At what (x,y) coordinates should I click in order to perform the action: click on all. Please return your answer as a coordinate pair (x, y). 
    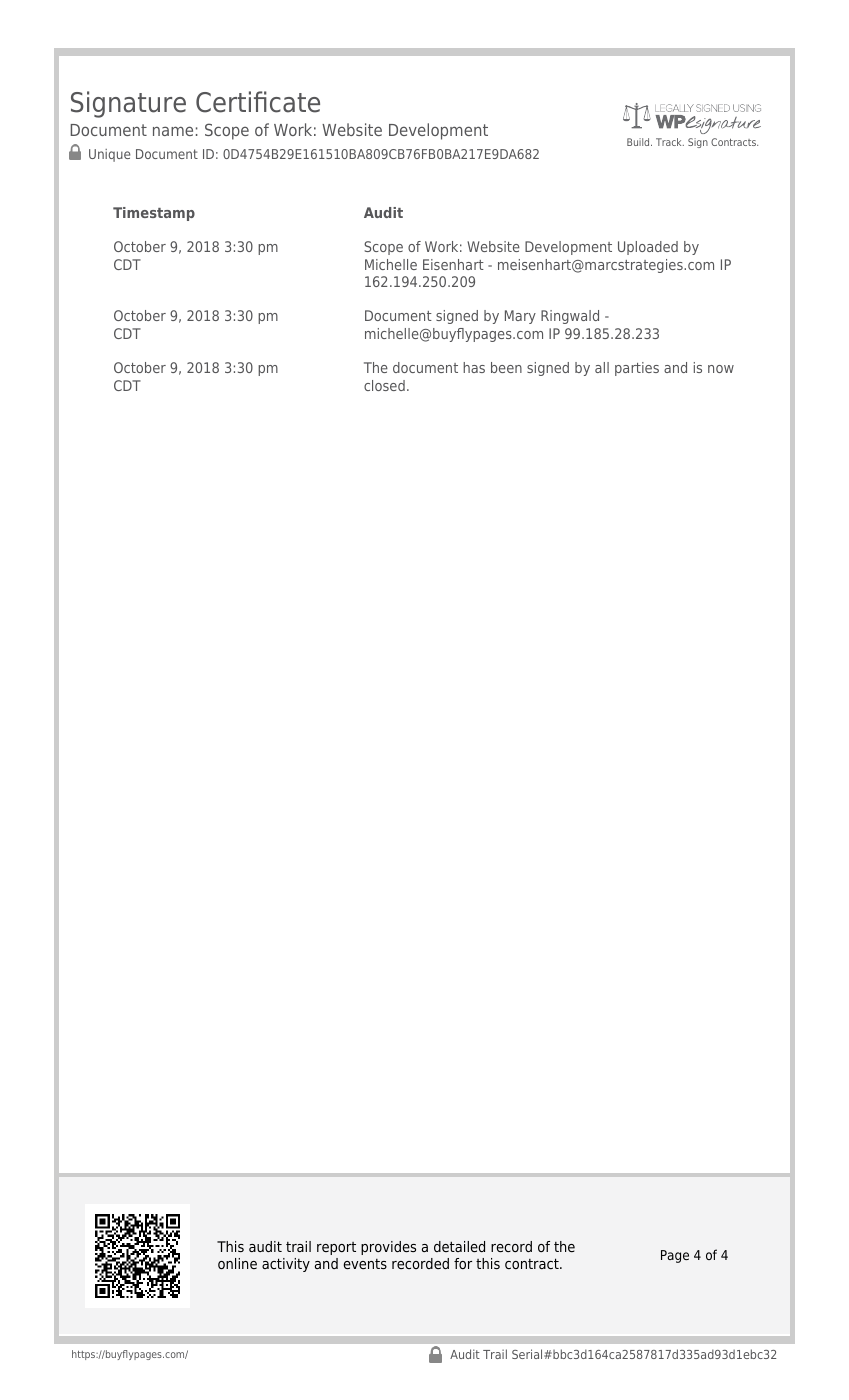
    Looking at the image, I should click on (602, 367).
